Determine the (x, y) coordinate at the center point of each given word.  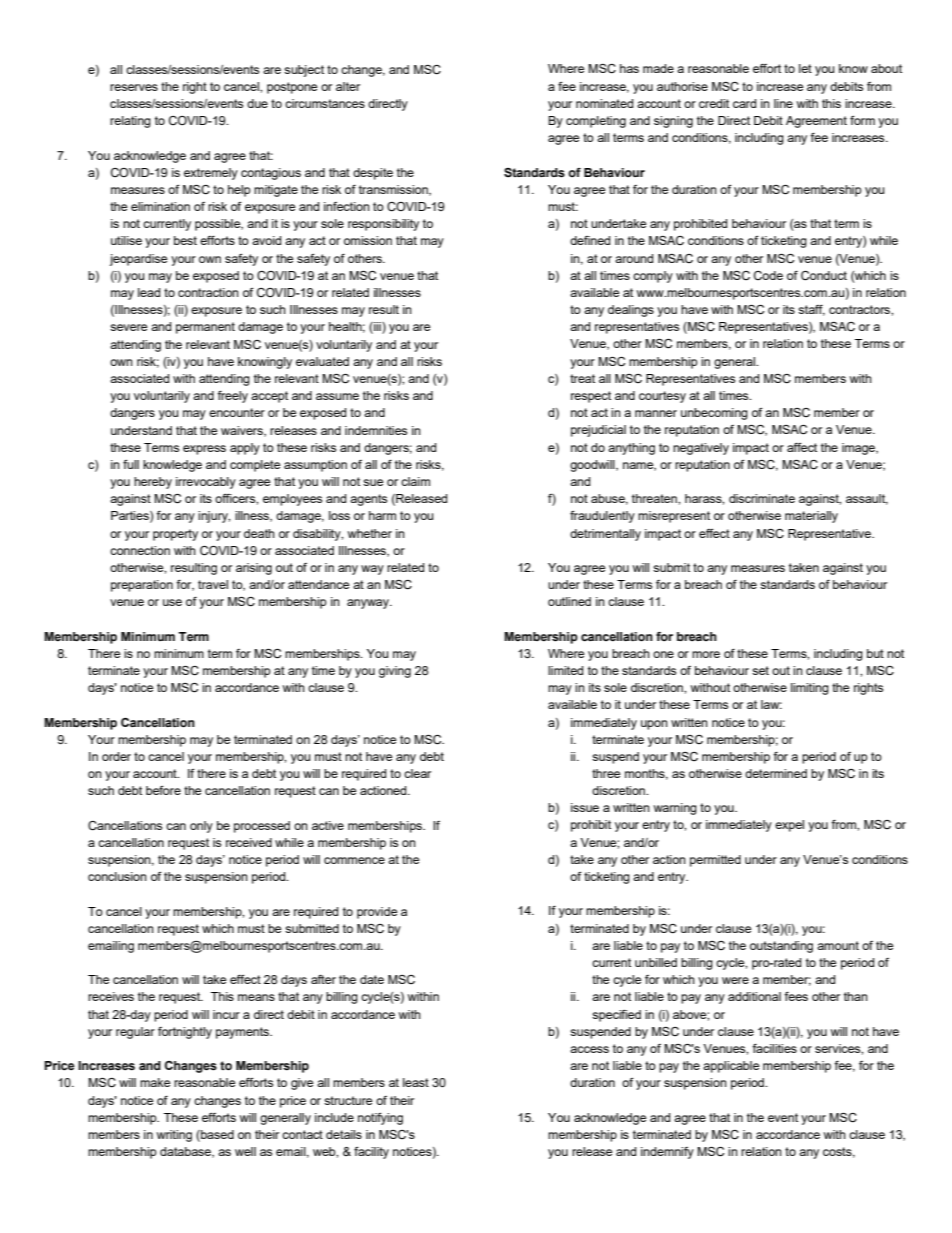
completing (596, 122)
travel (213, 584)
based (216, 1136)
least (416, 1082)
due (257, 103)
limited (565, 670)
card (744, 103)
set (760, 670)
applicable (731, 1067)
